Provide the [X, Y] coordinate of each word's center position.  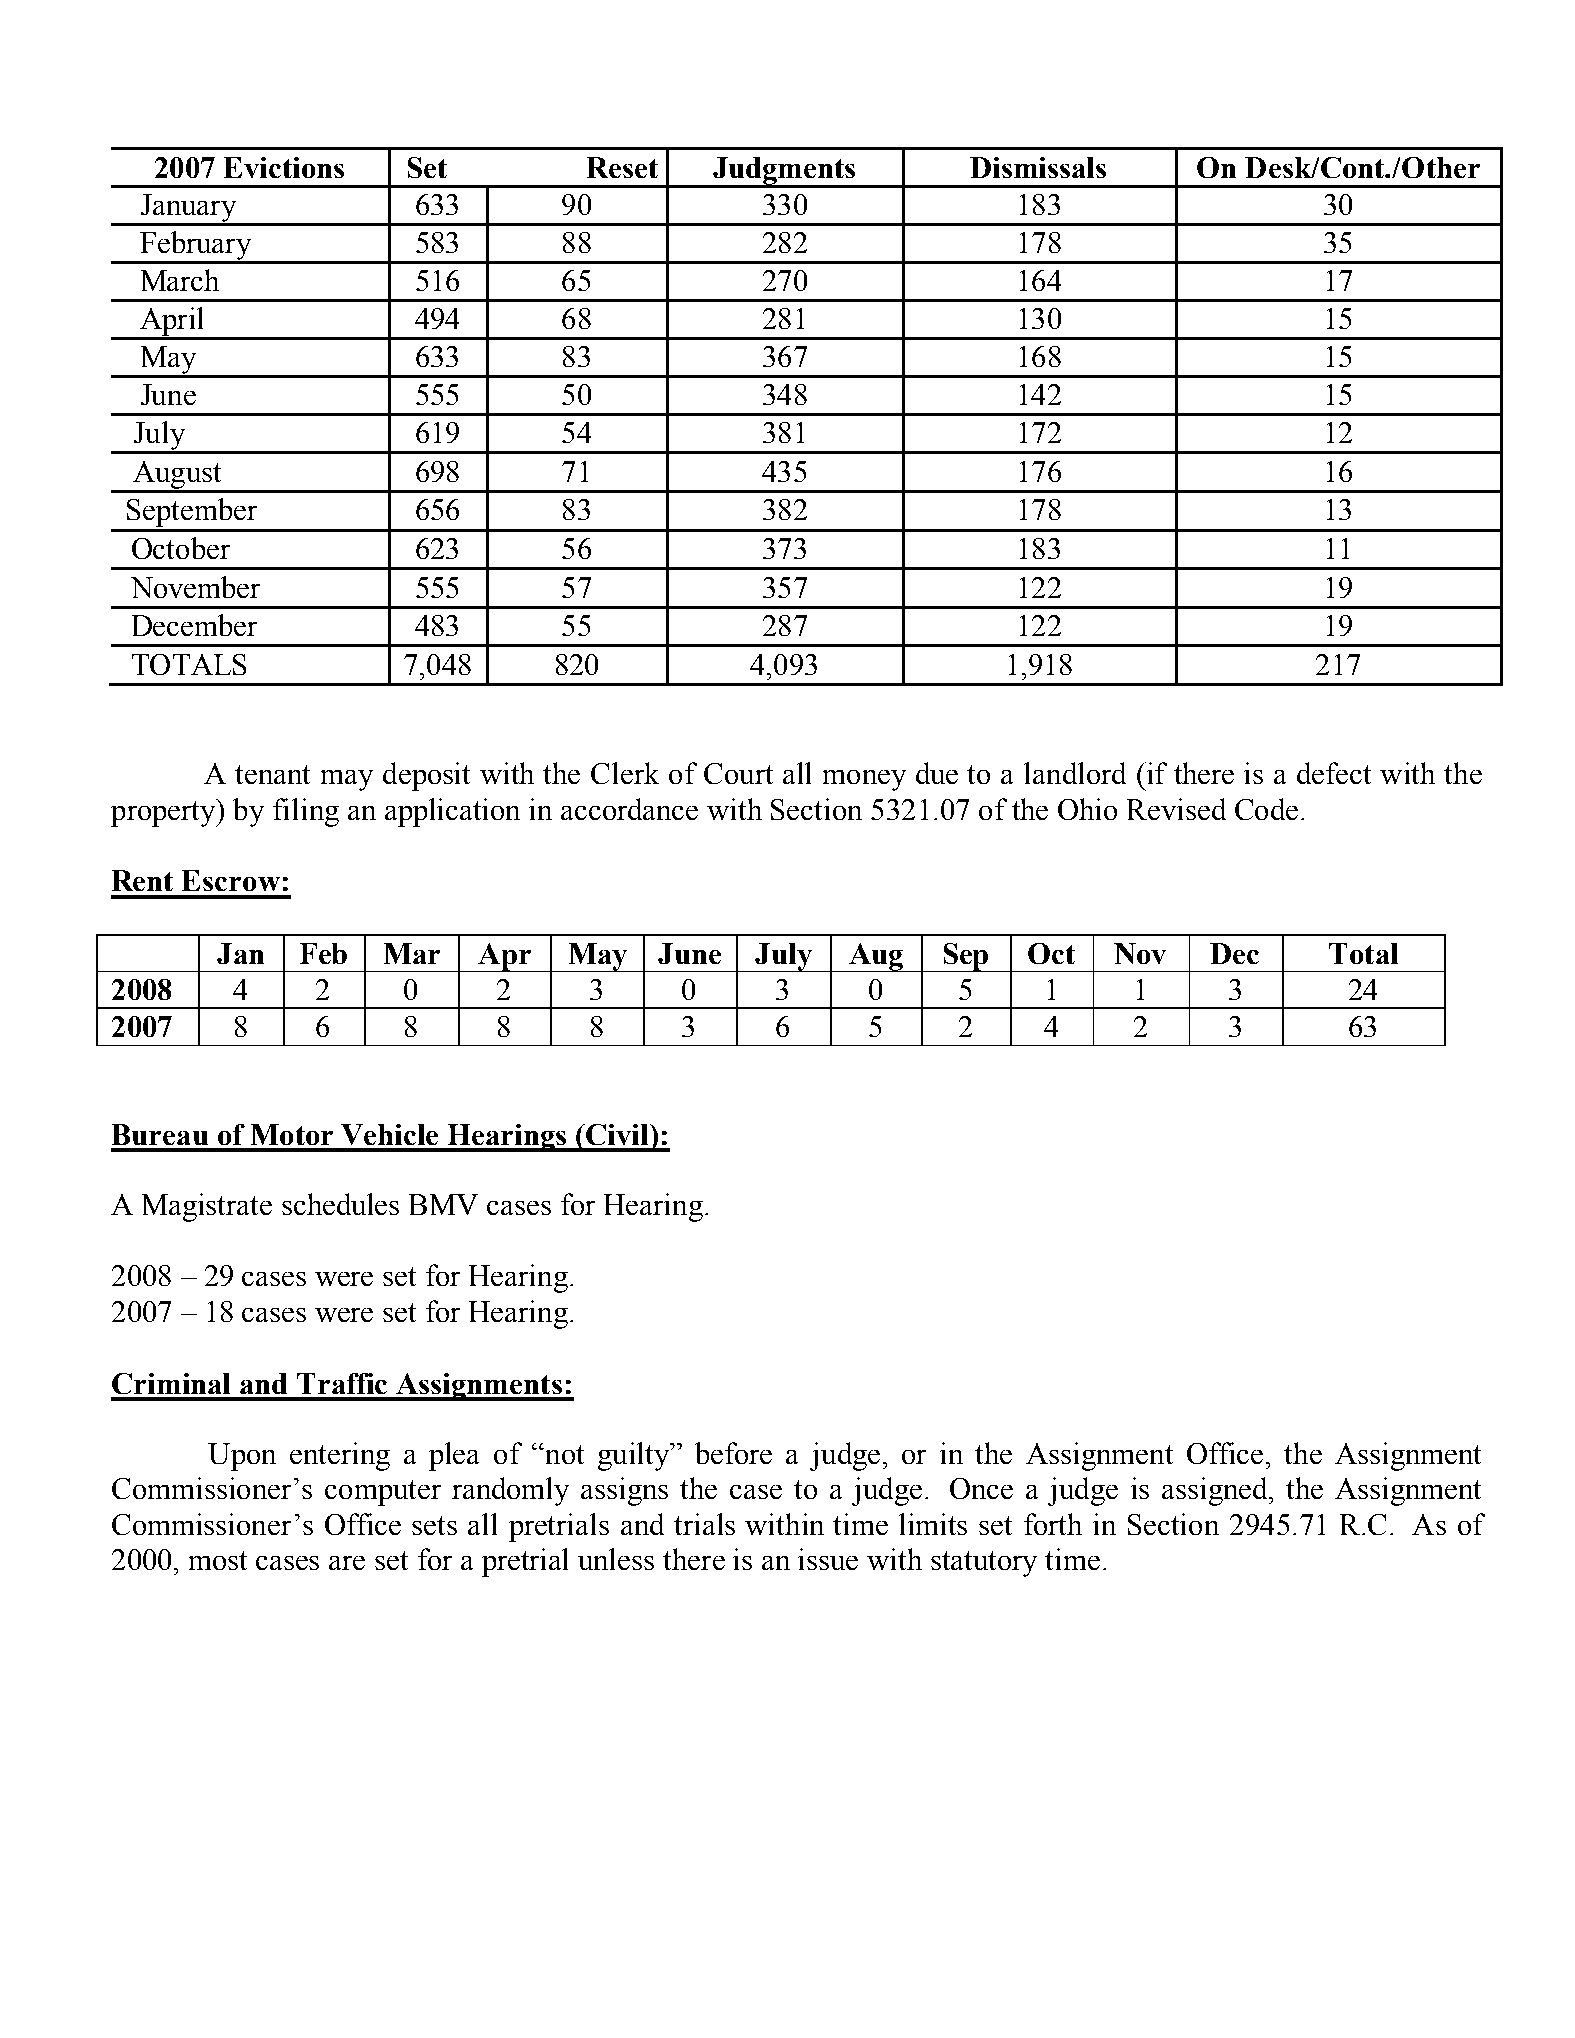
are [347, 1563]
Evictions [284, 167]
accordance [629, 809]
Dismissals [1038, 167]
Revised [1176, 809]
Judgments [784, 172]
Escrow [231, 880]
